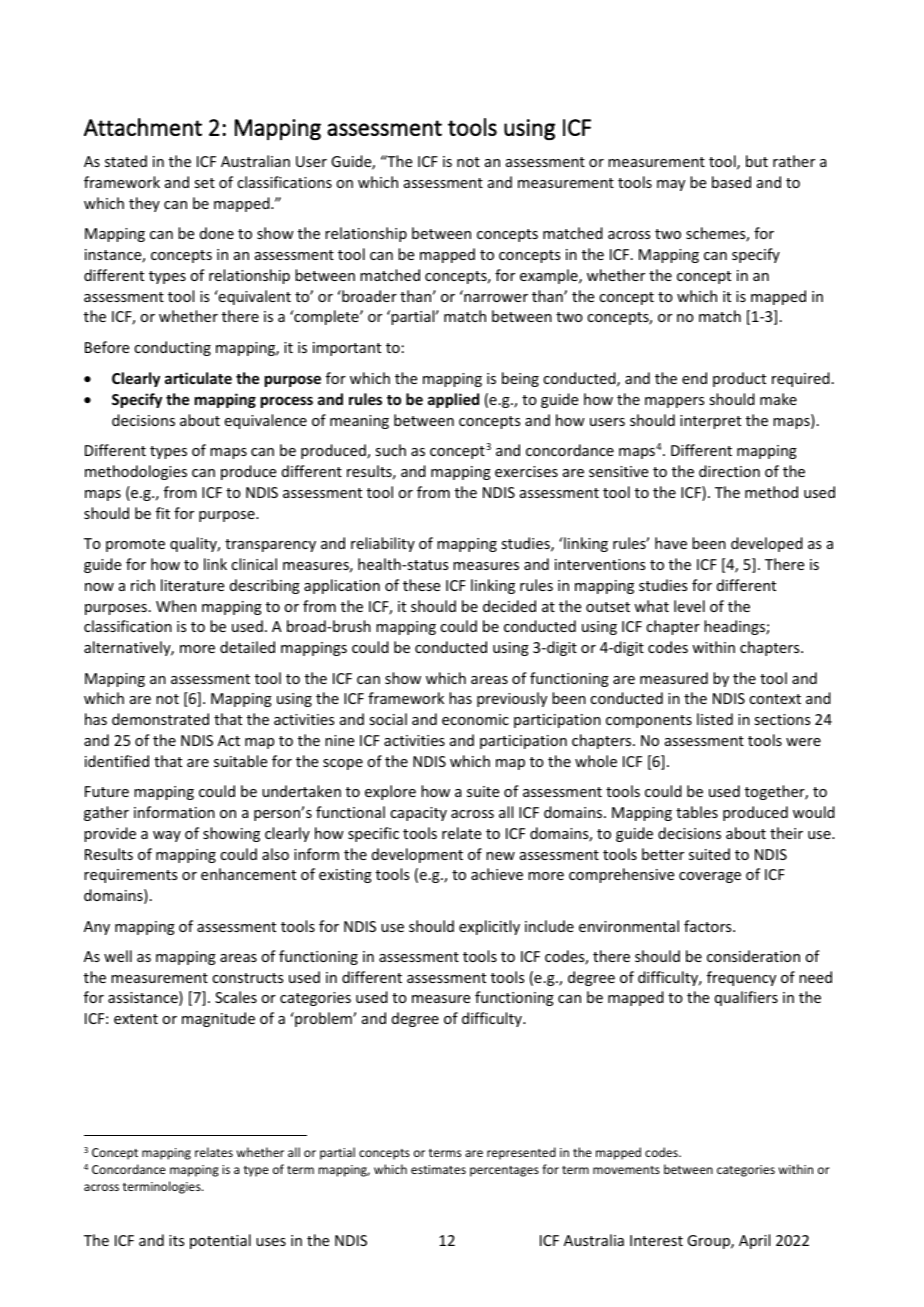 This document has width=924, height=1307. Describe the element at coordinates (176, 1240) in the document. I see `its` at that location.
